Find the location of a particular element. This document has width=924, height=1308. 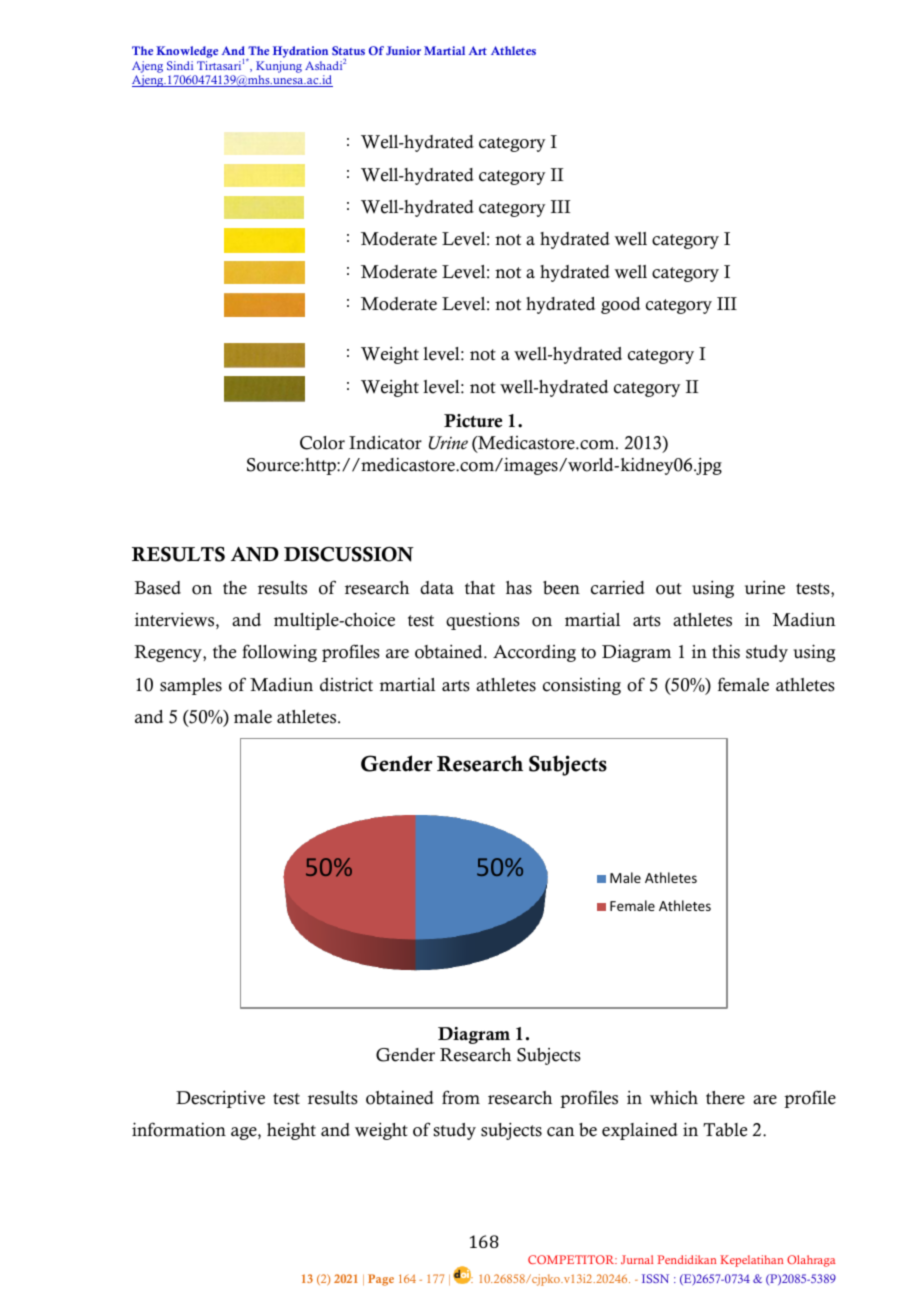

this is located at coordinates (726, 651).
